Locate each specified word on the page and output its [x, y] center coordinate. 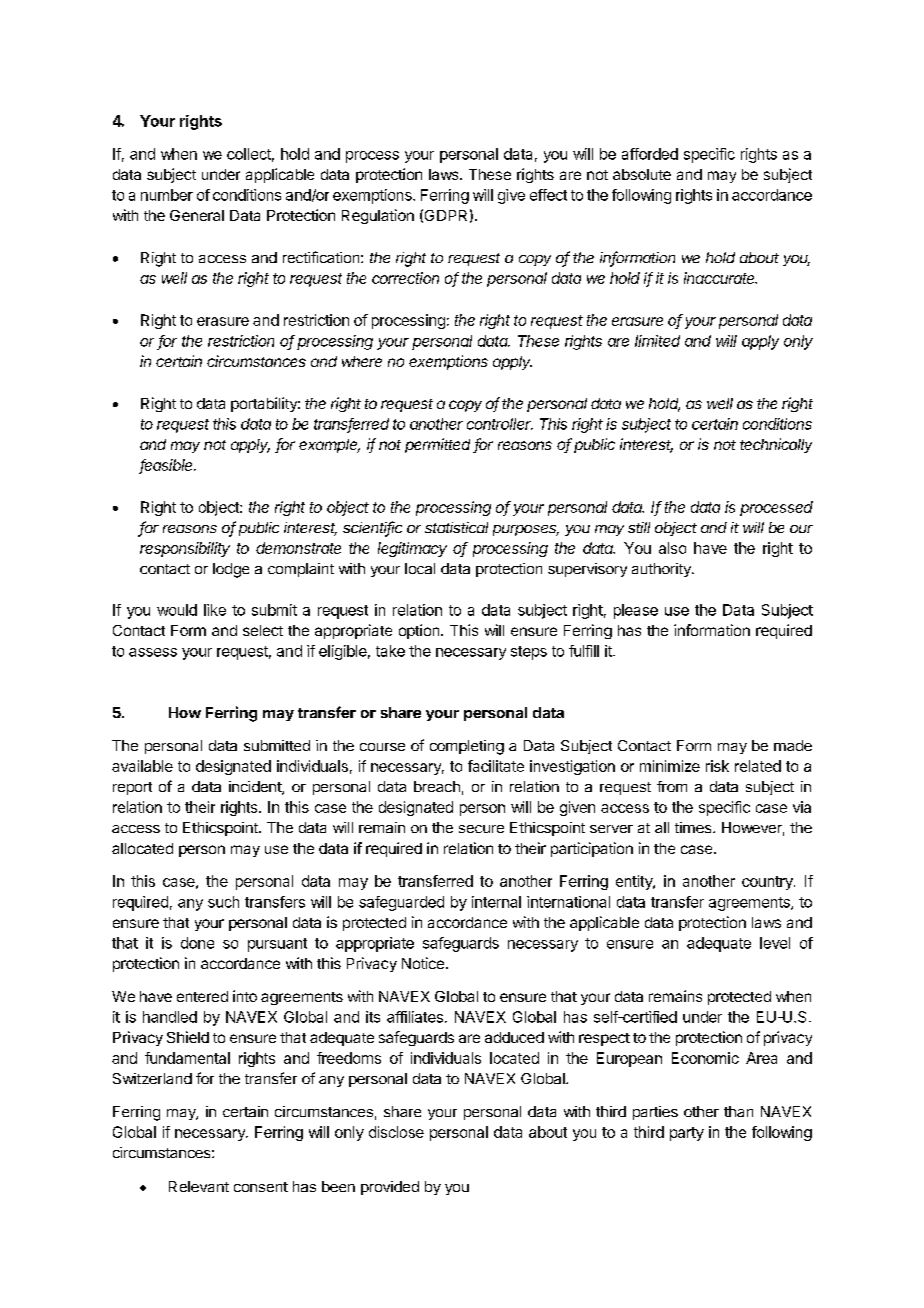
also [672, 548]
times [694, 827]
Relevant [199, 1186]
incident [256, 788]
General [197, 215]
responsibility [185, 549]
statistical [456, 527]
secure [481, 829]
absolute [642, 174]
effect [548, 195]
